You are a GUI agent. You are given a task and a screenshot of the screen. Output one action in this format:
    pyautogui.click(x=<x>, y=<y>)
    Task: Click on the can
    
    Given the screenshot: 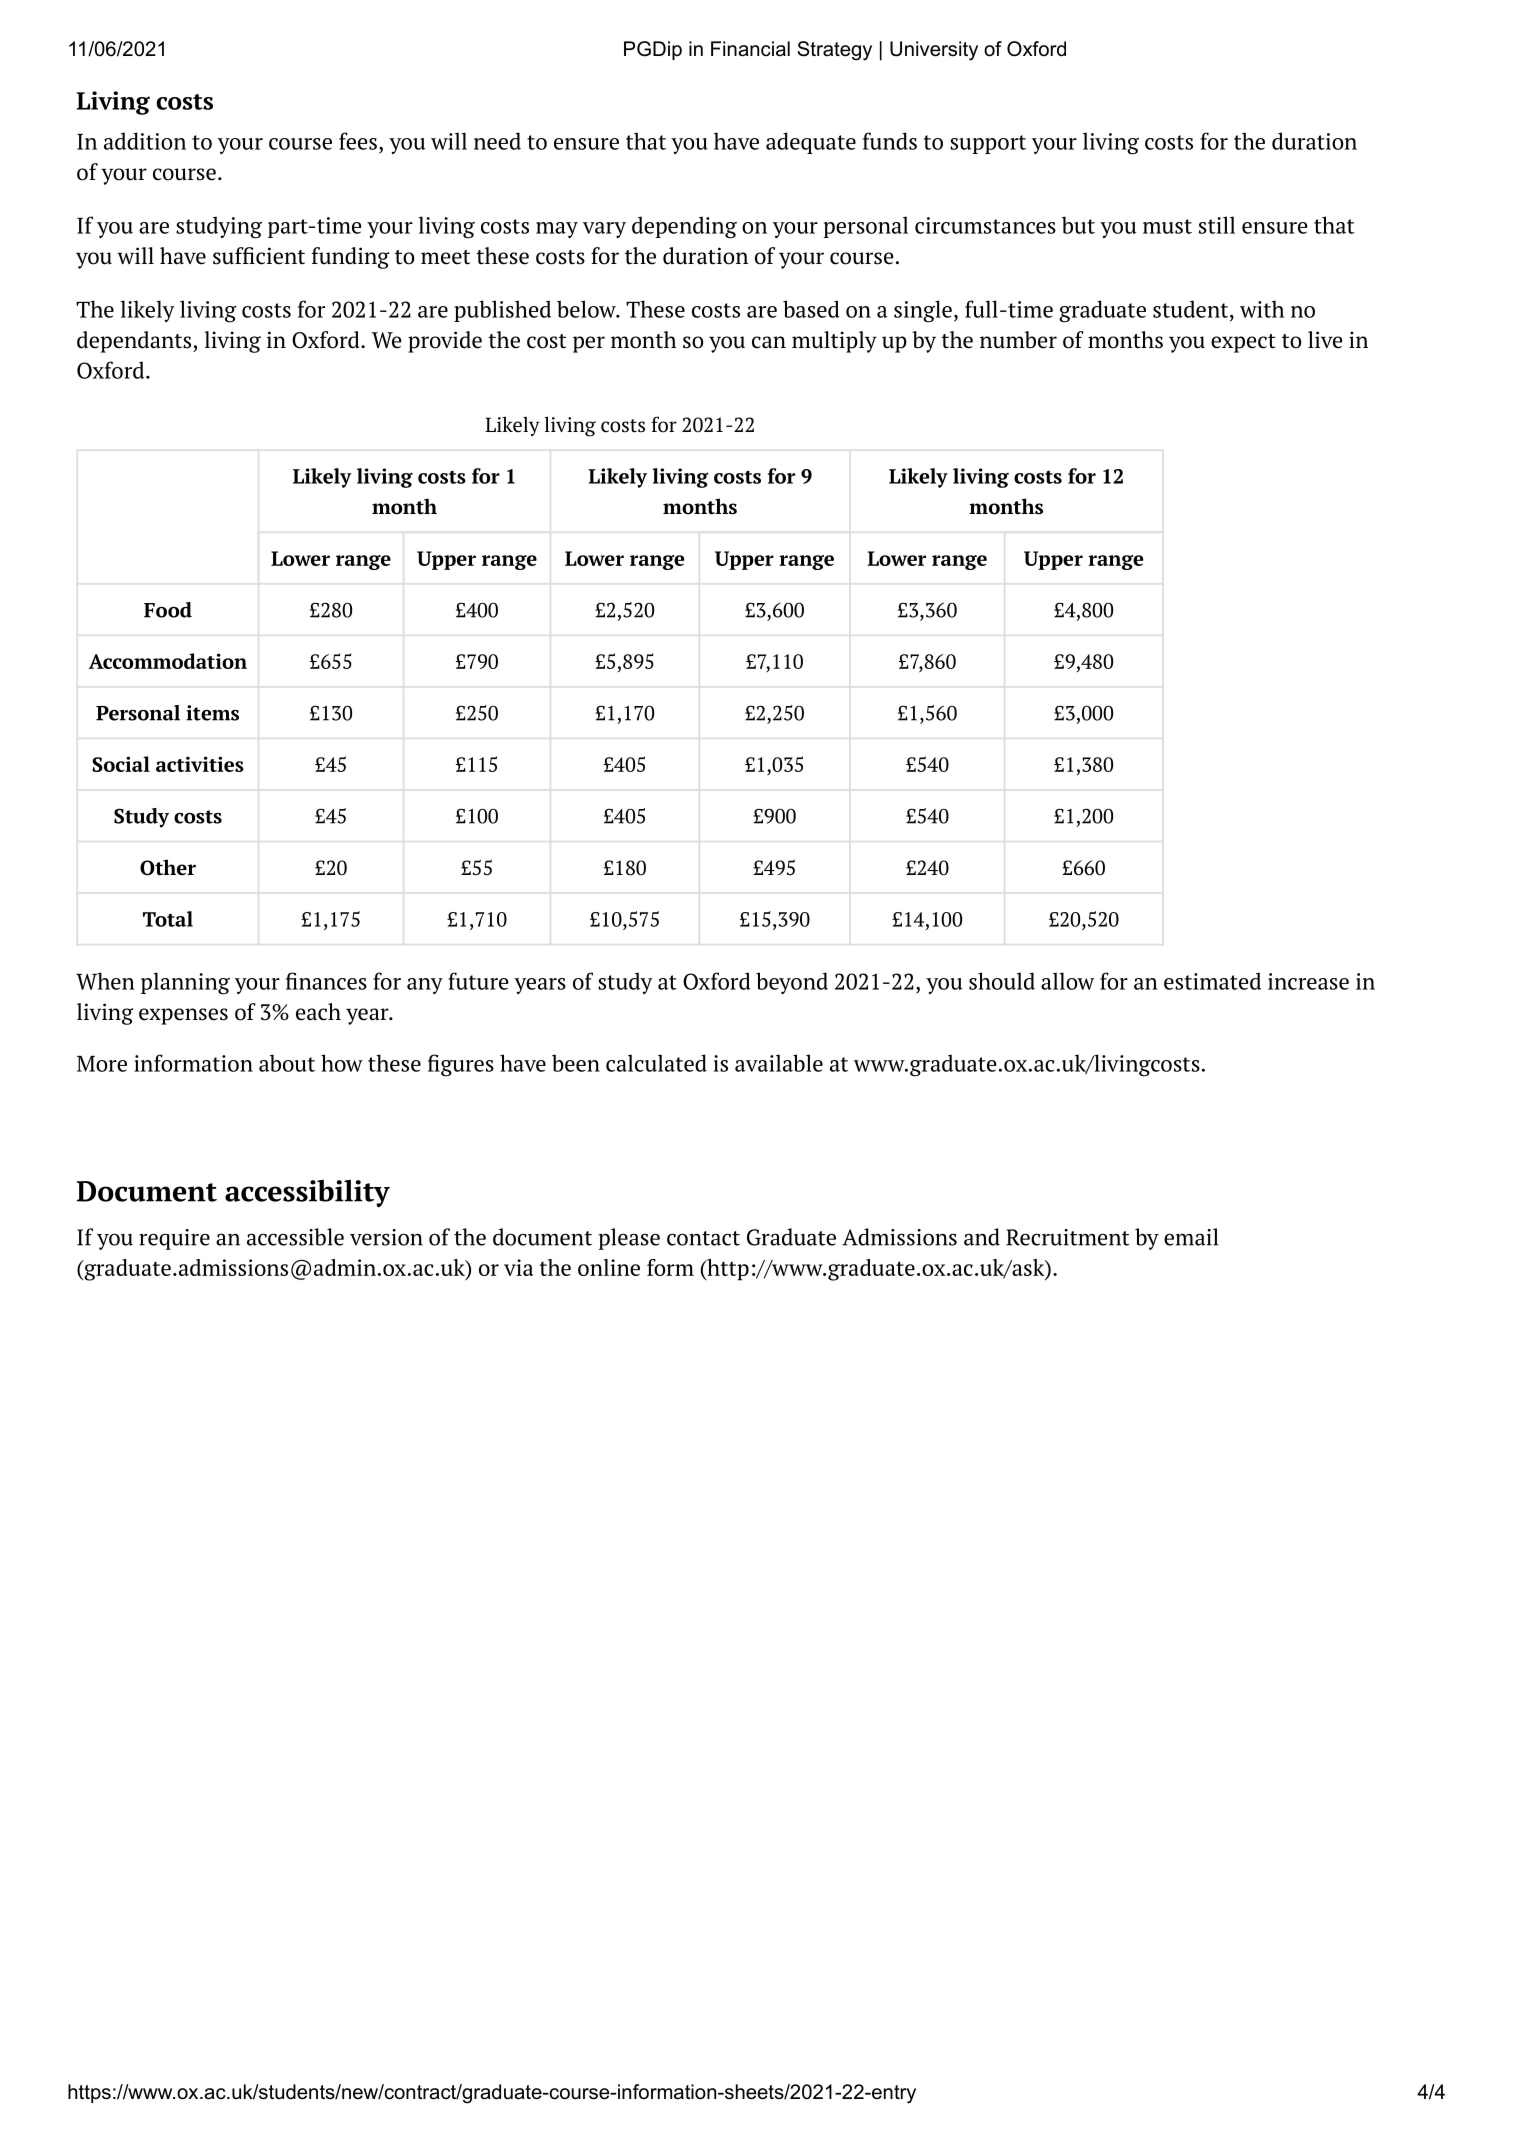 What is the action you would take?
    pyautogui.click(x=769, y=342)
